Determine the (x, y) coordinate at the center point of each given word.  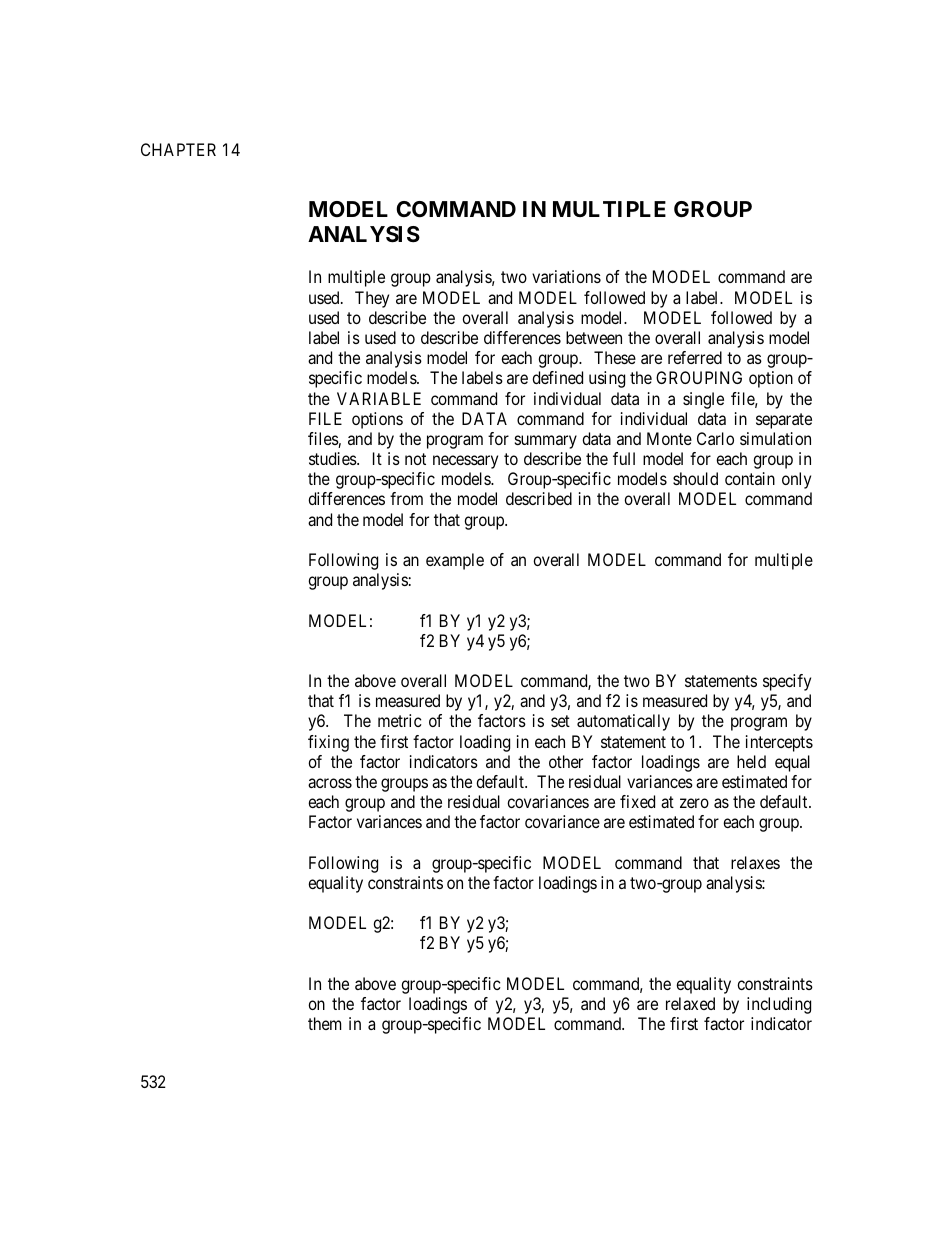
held (751, 761)
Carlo (715, 438)
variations (566, 276)
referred (695, 357)
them (324, 1023)
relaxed (690, 1003)
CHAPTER (178, 149)
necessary (465, 462)
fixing (328, 743)
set (560, 721)
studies (333, 458)
